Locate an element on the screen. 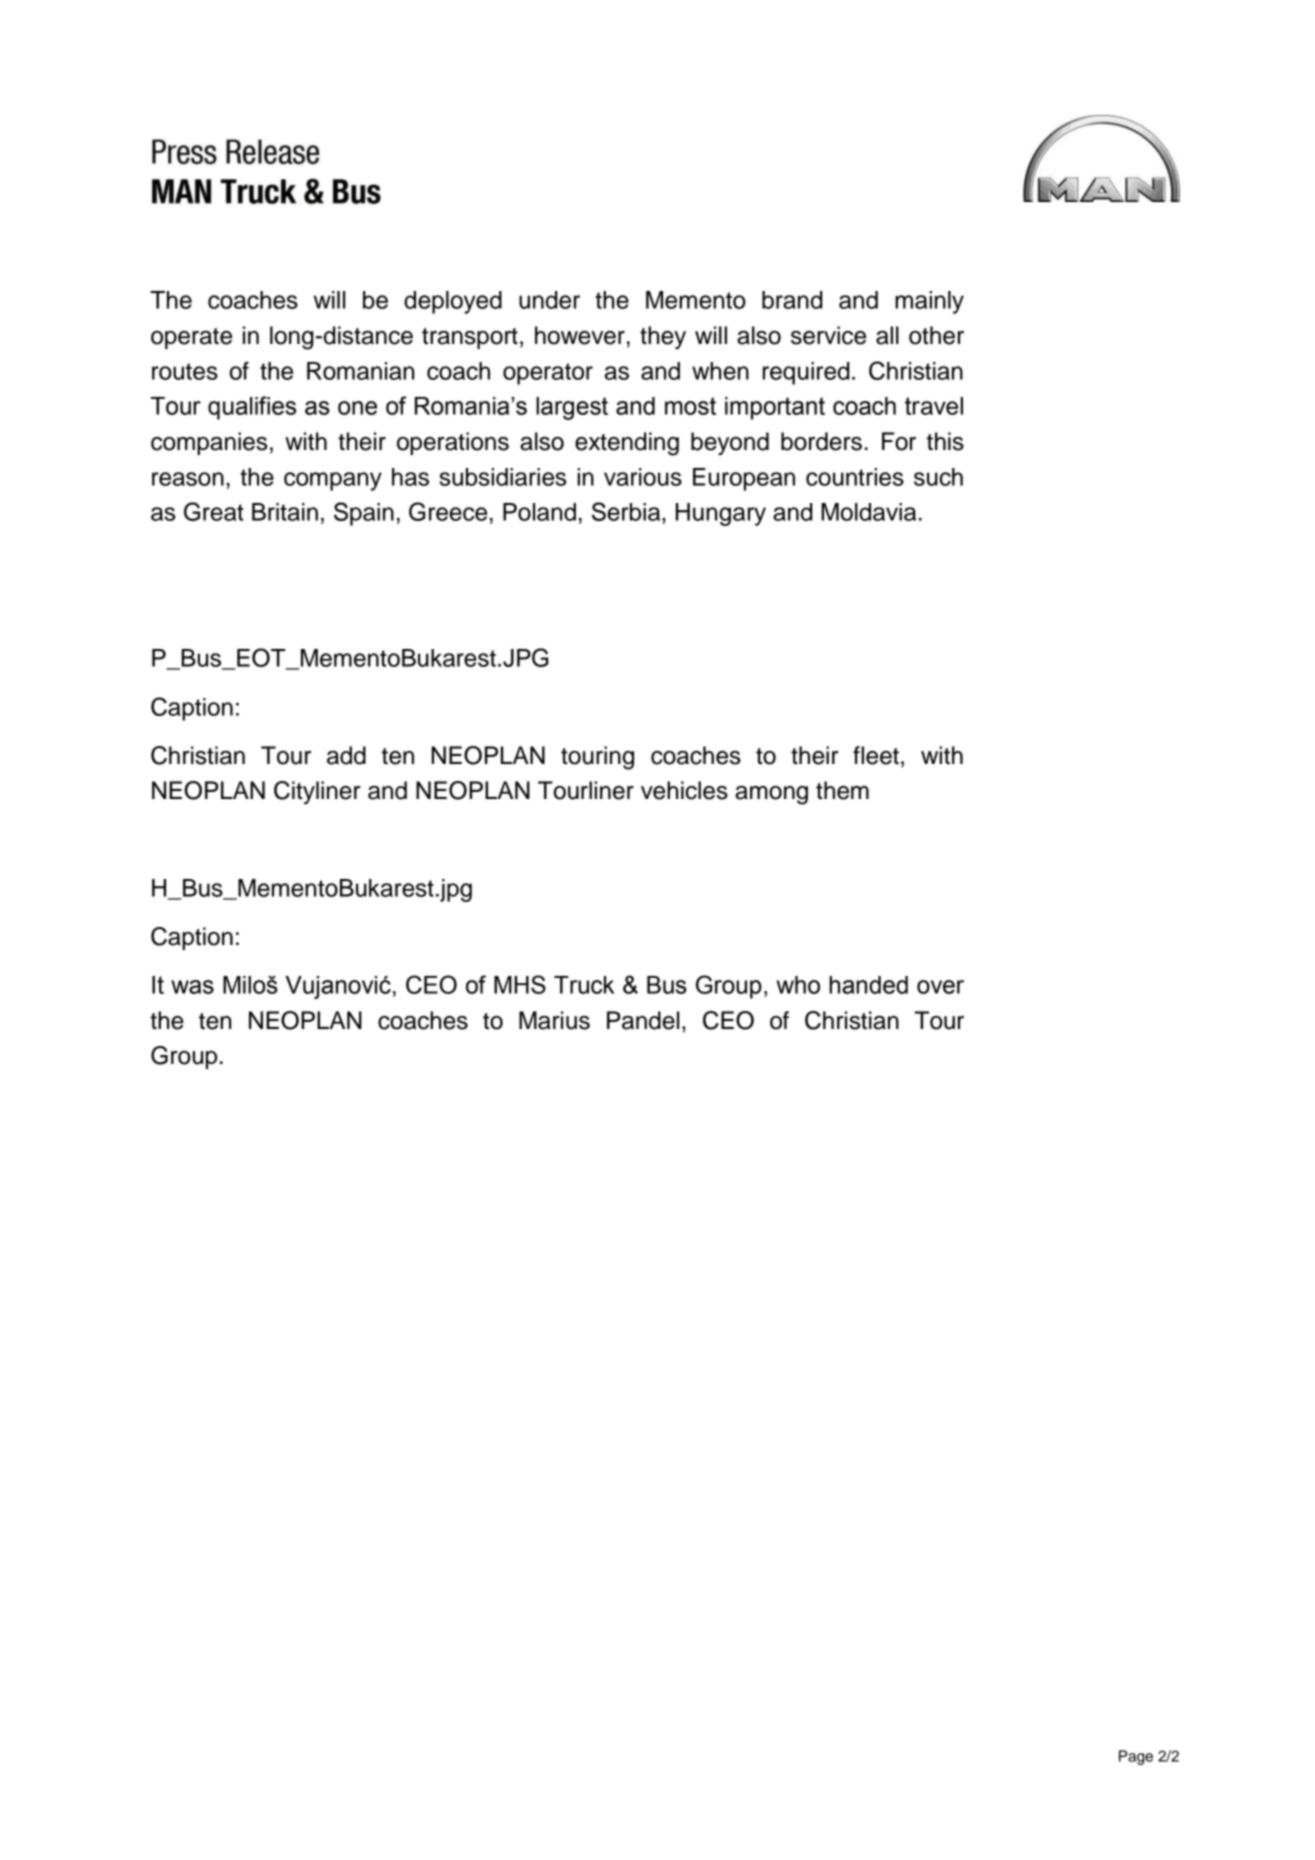 Image resolution: width=1315 pixels, height=1860 pixels. add is located at coordinates (346, 755).
